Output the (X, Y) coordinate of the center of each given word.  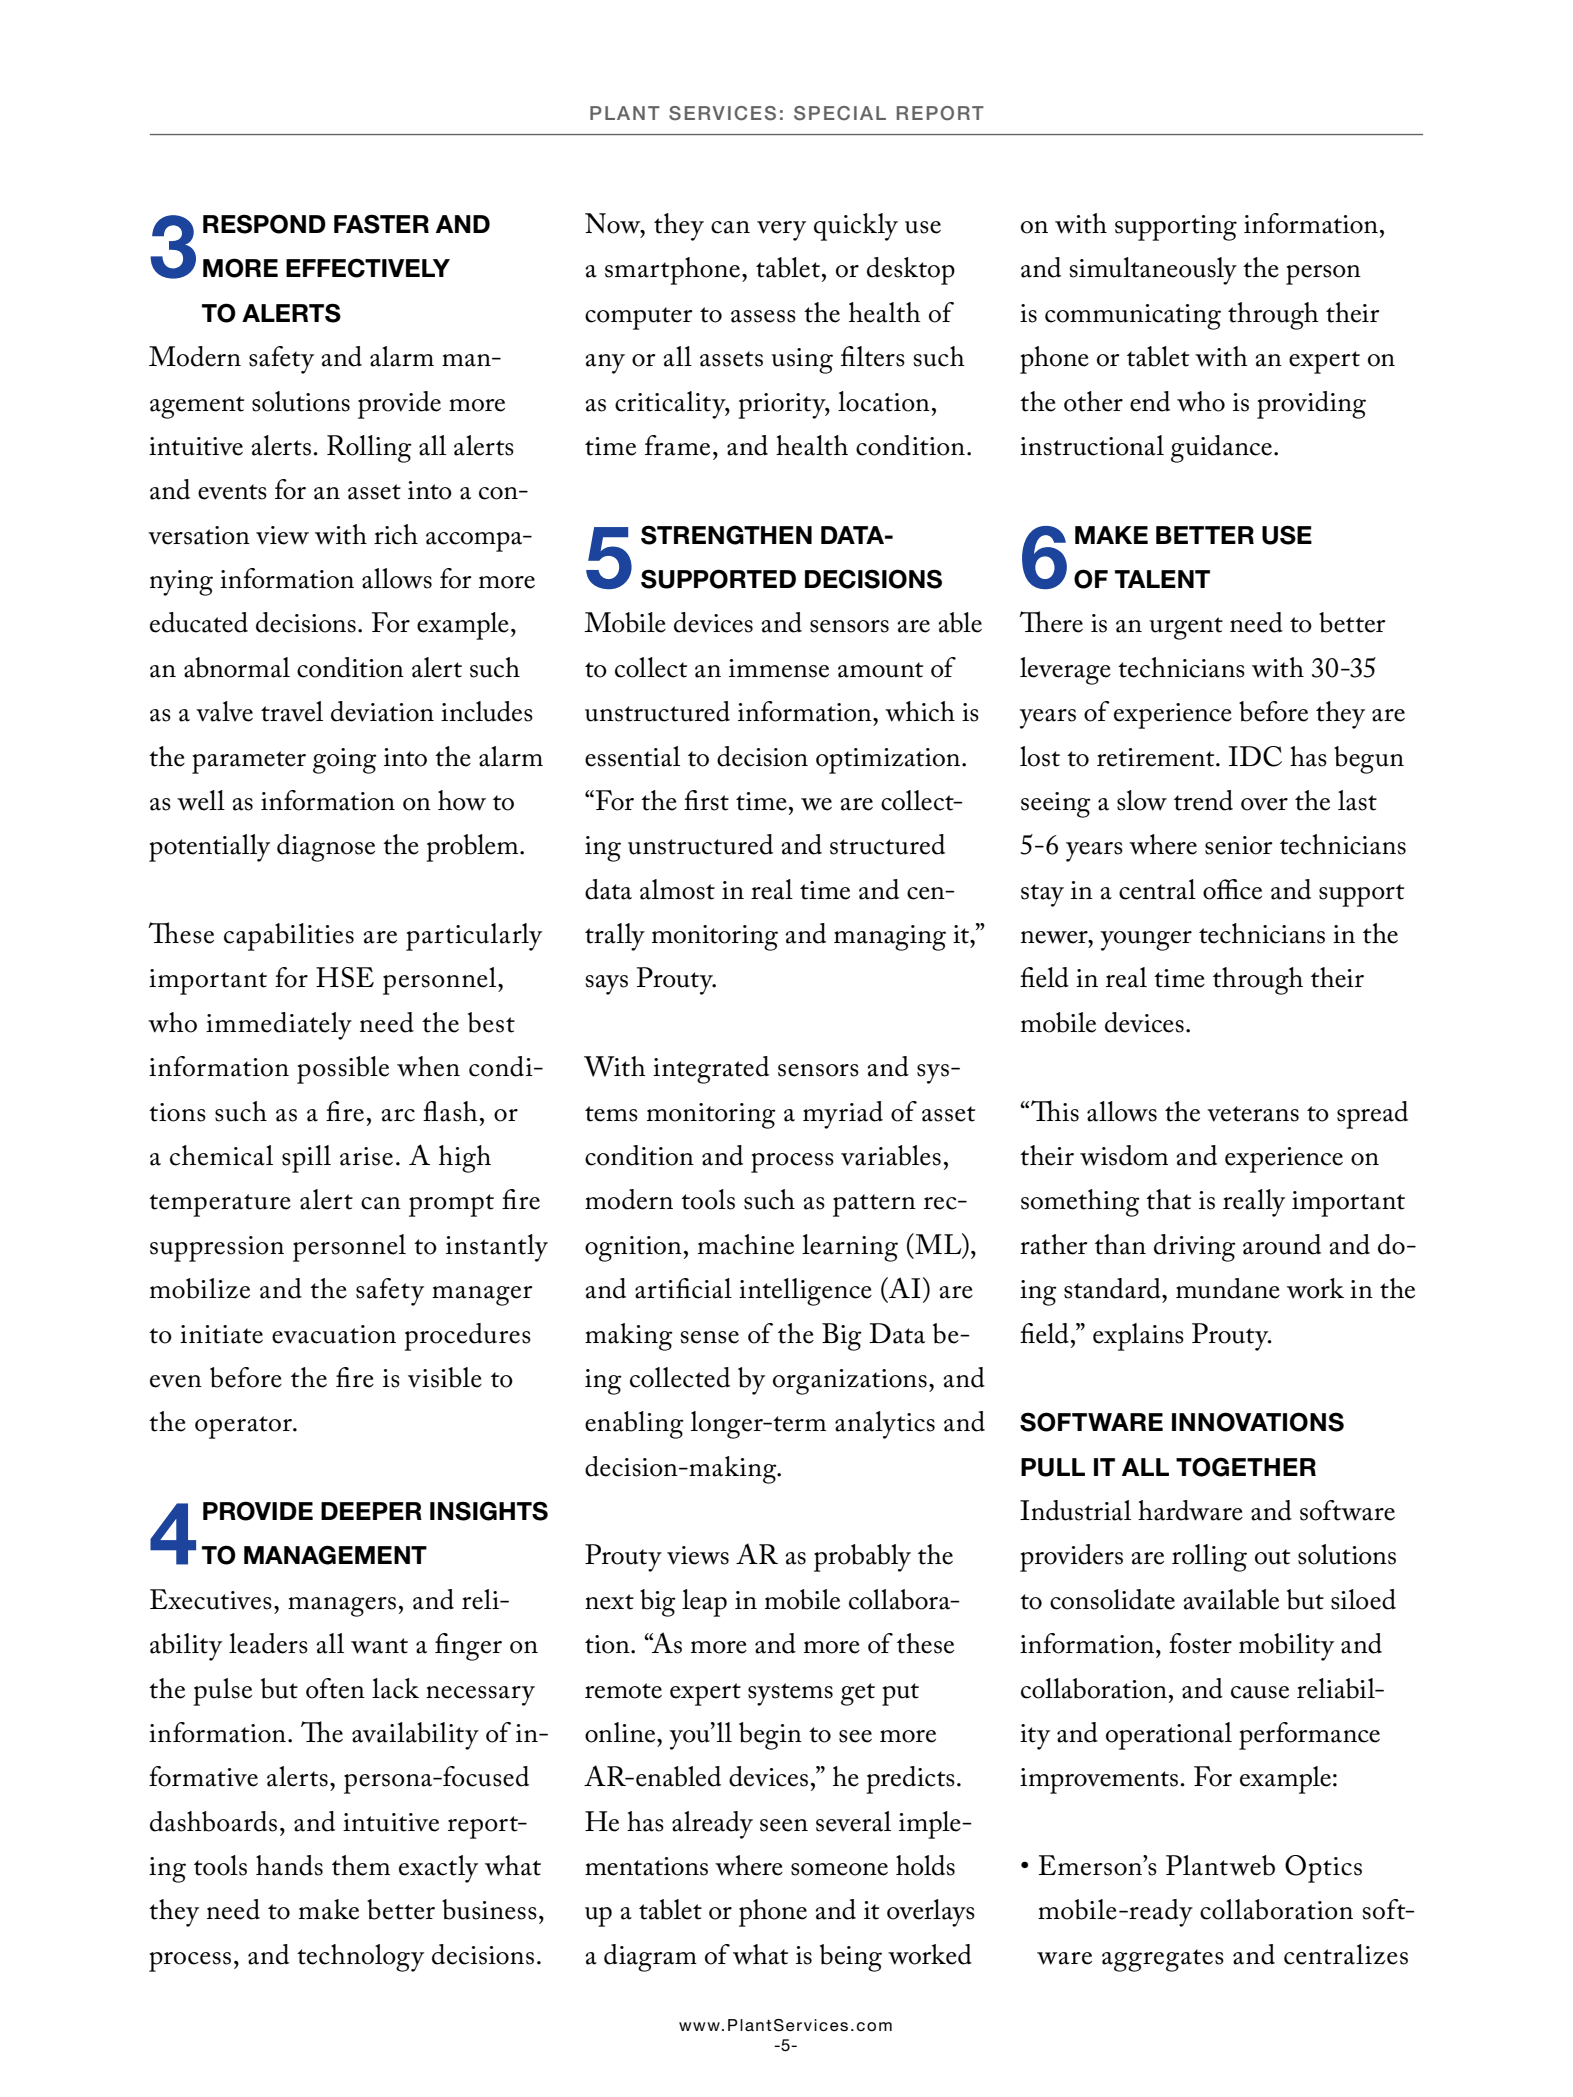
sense (710, 1337)
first (706, 800)
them (361, 1865)
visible (445, 1377)
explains (1138, 1337)
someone (839, 1869)
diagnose (326, 848)
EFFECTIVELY (368, 268)
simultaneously (1153, 271)
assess (763, 316)
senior (1238, 845)
